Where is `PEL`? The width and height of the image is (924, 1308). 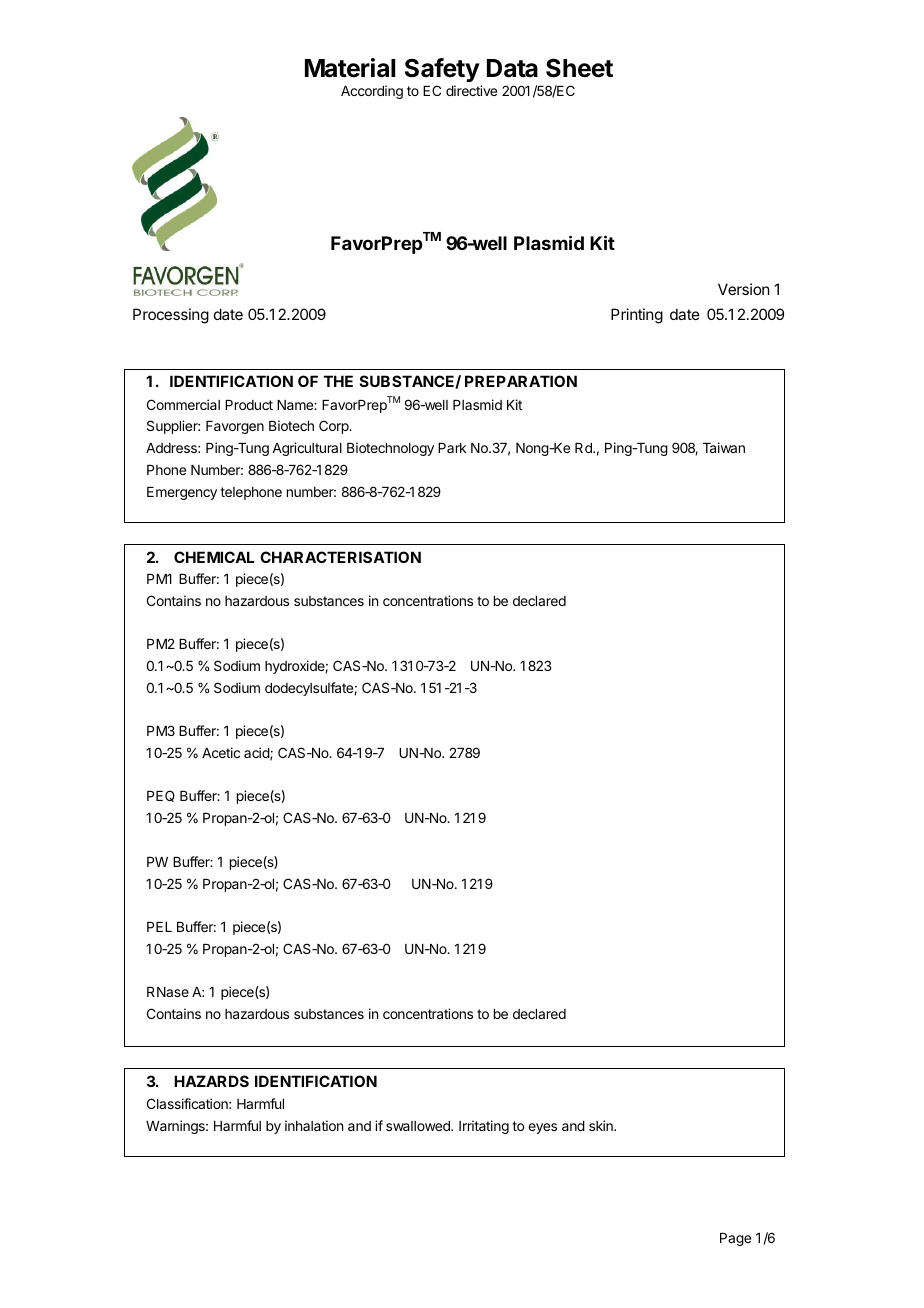
PEL is located at coordinates (159, 927).
